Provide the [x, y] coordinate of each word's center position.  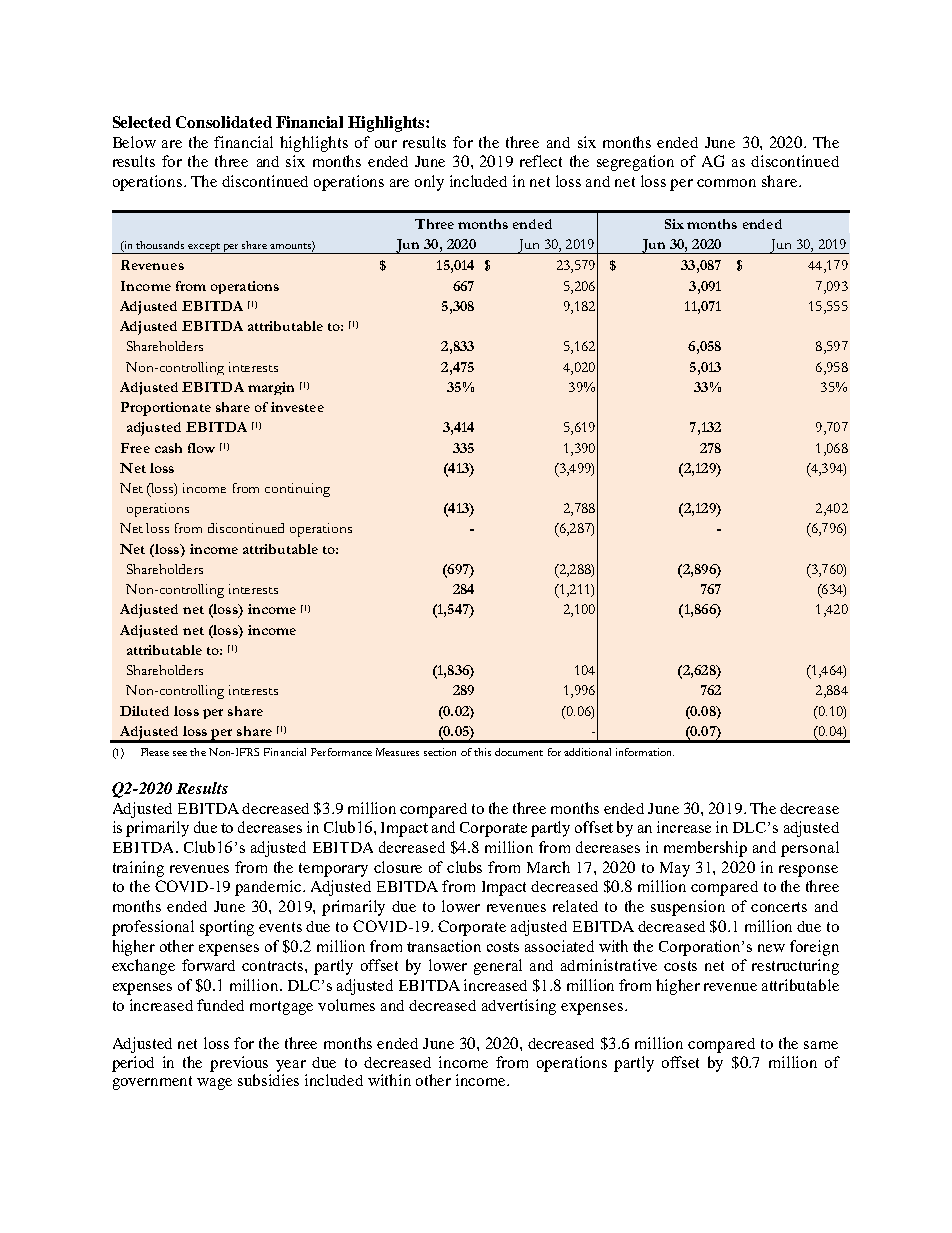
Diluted [144, 711]
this [482, 752]
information [645, 752]
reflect [541, 161]
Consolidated [224, 122]
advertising [519, 1007]
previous [239, 1064]
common [726, 183]
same [821, 1045]
